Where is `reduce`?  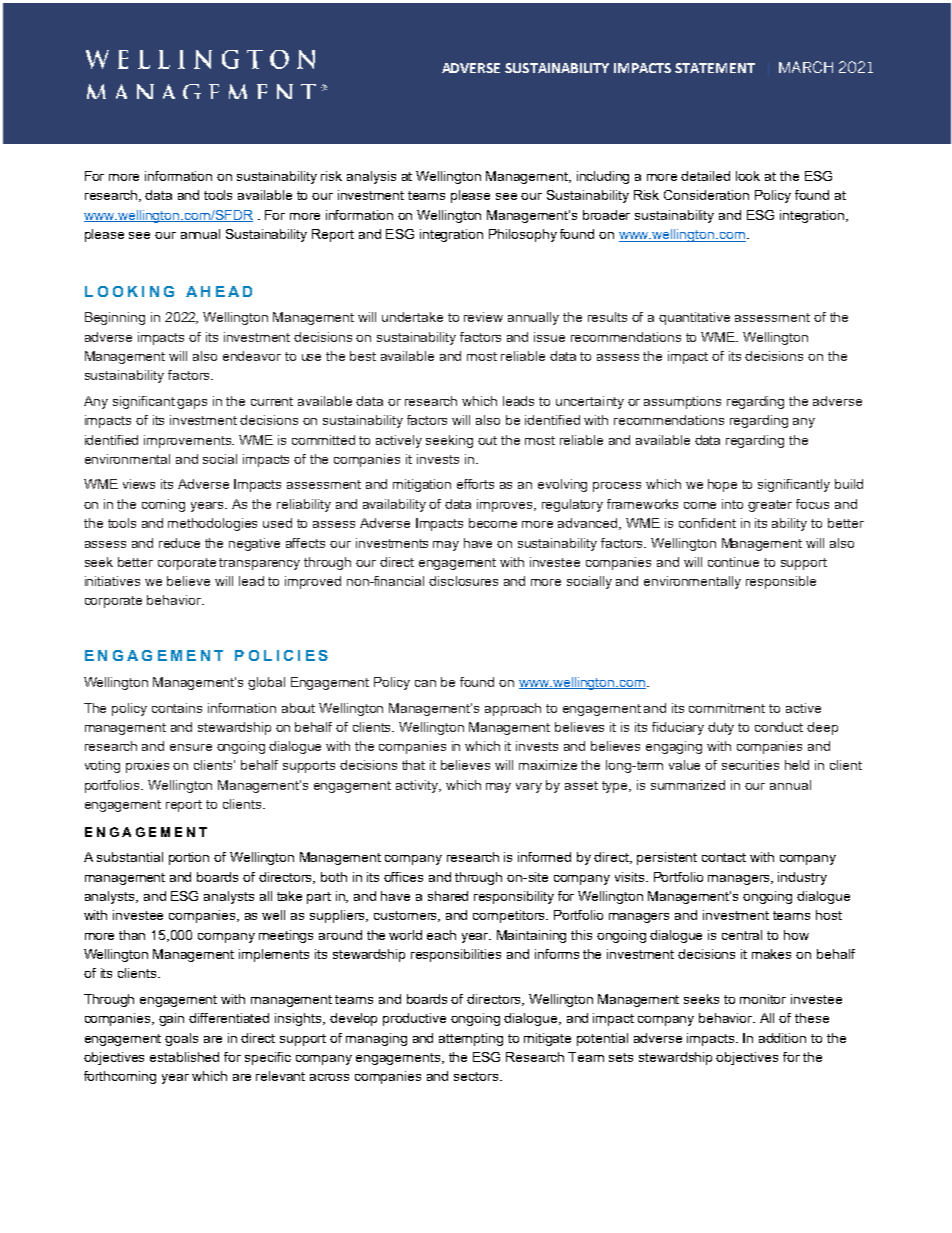 reduce is located at coordinates (179, 543).
